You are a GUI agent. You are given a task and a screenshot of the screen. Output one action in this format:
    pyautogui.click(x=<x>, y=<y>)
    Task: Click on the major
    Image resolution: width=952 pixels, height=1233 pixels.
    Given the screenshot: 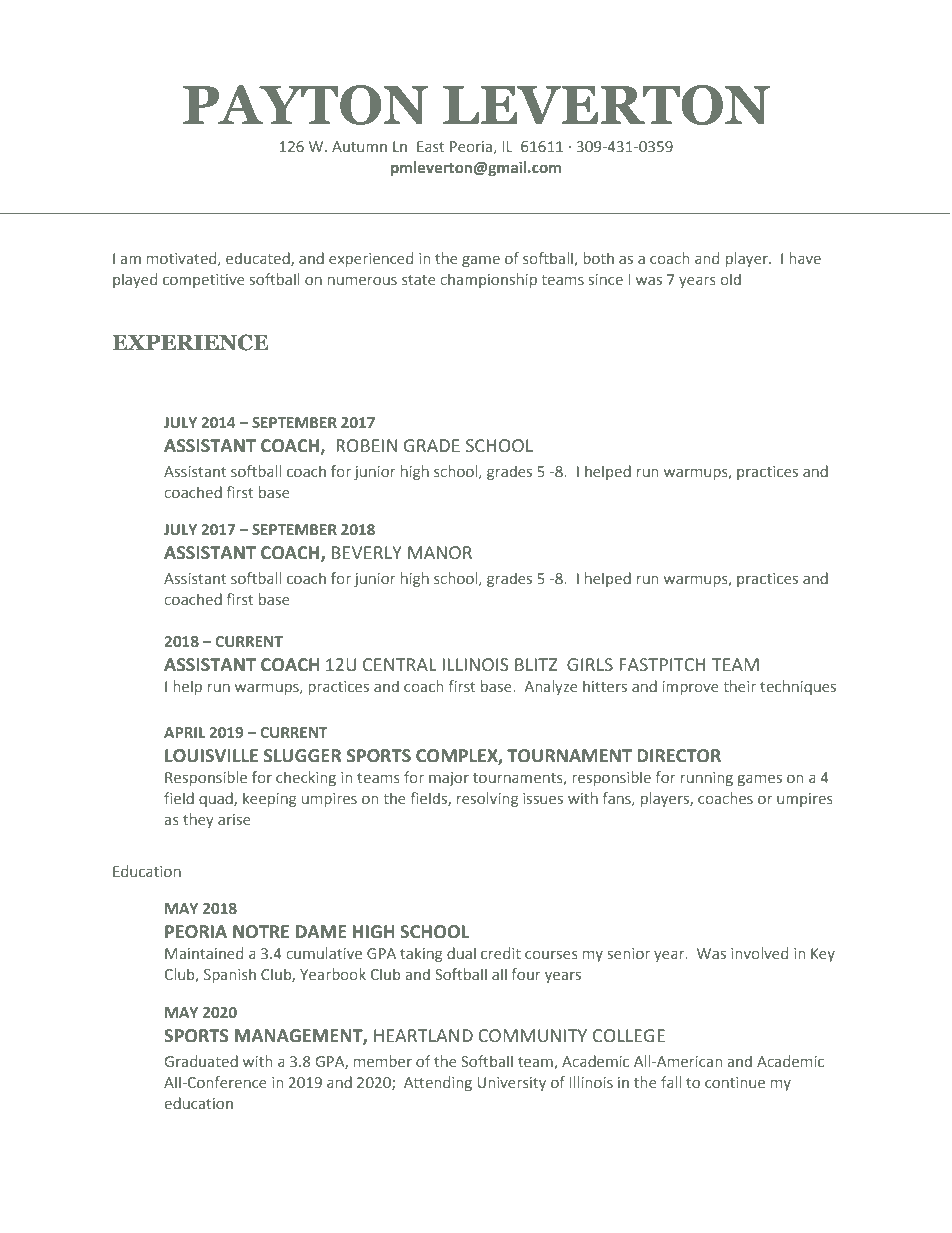 What is the action you would take?
    pyautogui.click(x=449, y=779)
